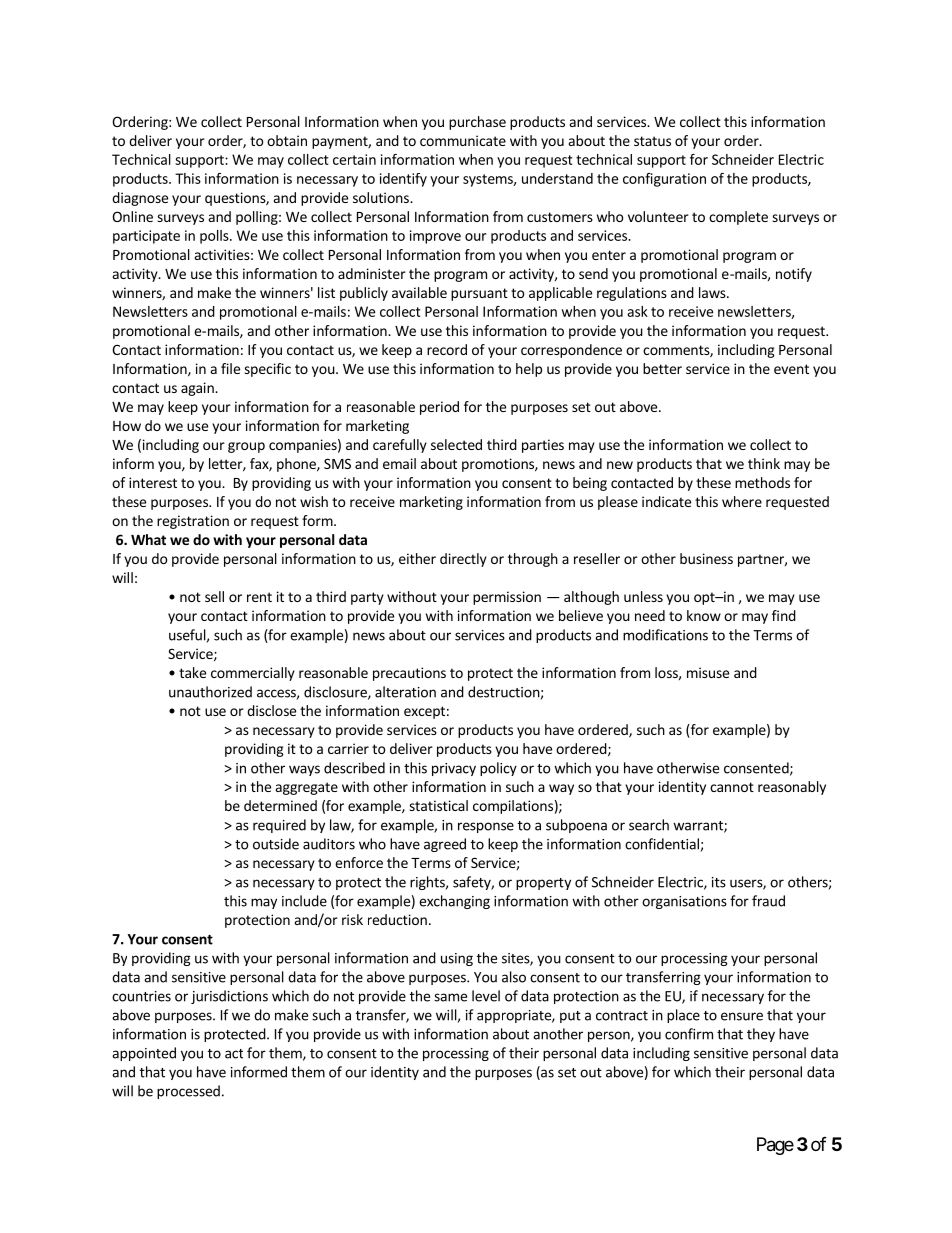 This screenshot has height=1233, width=952. Describe the element at coordinates (188, 1092) in the screenshot. I see `processed` at that location.
